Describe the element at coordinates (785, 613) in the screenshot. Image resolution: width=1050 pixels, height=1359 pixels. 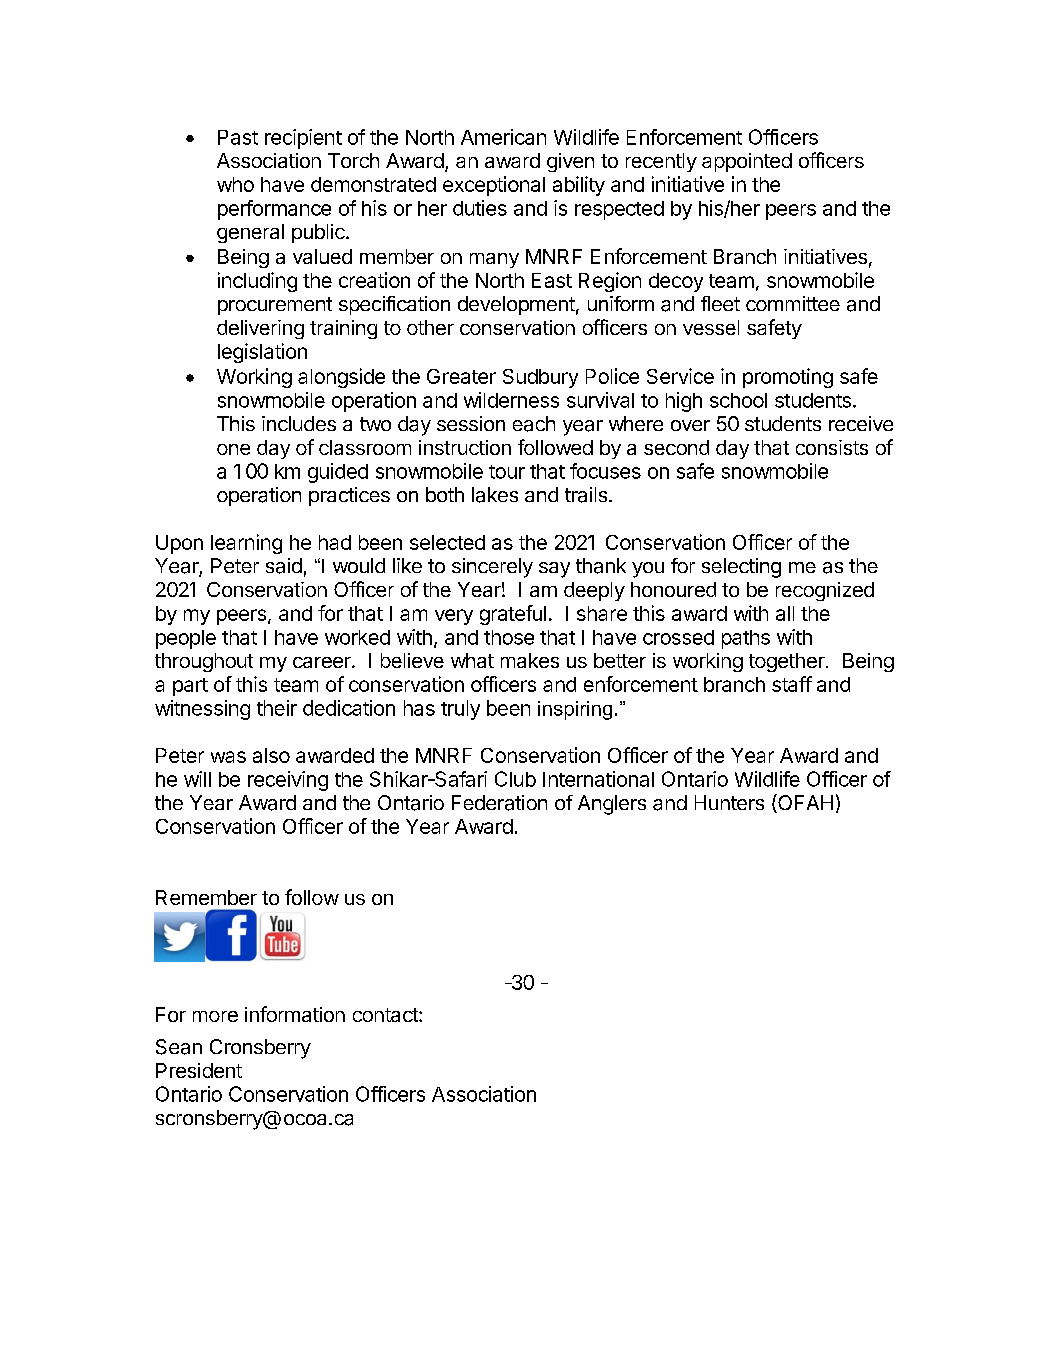
I see `all` at that location.
